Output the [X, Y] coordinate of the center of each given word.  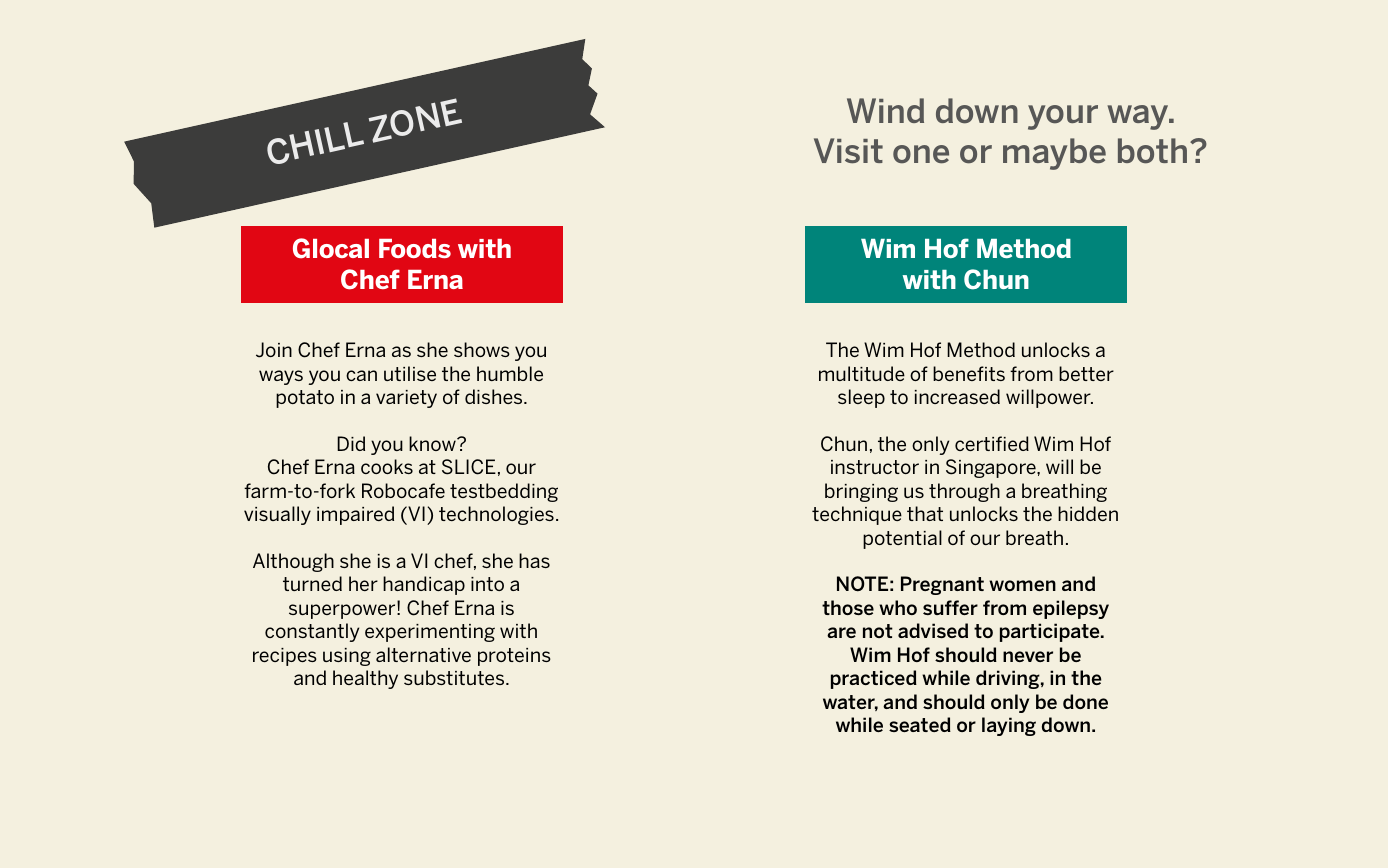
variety [406, 399]
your [1063, 117]
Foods [415, 248]
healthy [365, 679]
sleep [861, 398]
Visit [848, 151]
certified [992, 443]
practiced [874, 679]
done [1085, 701]
